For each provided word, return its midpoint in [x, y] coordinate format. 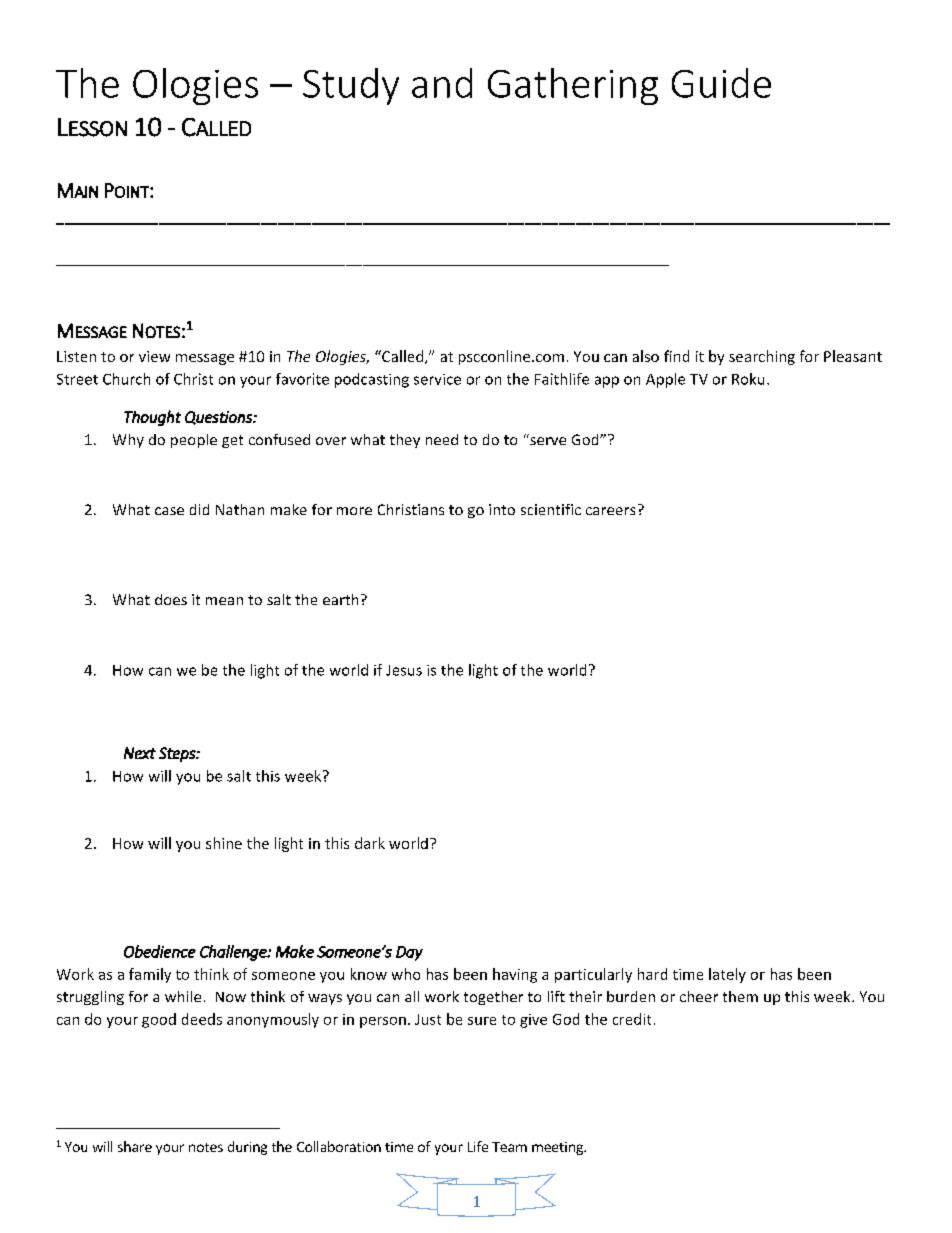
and [442, 83]
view [154, 356]
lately [727, 975]
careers [610, 511]
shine [224, 843]
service [437, 379]
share [135, 1146]
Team [509, 1147]
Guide [721, 83]
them [740, 996]
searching [762, 357]
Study [351, 86]
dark [370, 843]
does [171, 599]
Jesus [404, 670]
